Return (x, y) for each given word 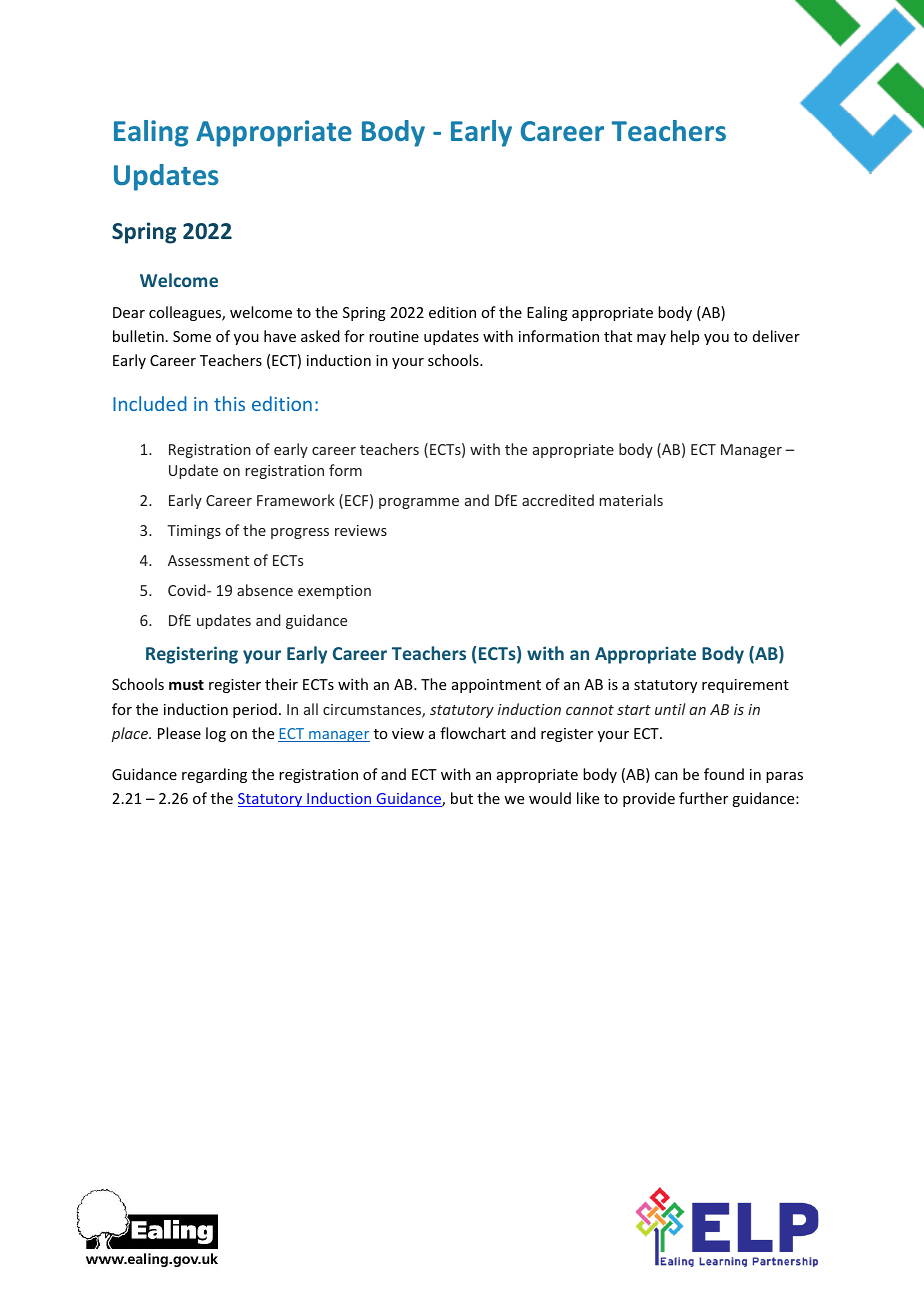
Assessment (208, 560)
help (685, 337)
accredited (558, 500)
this (229, 403)
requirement (745, 686)
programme (419, 503)
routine (394, 336)
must (186, 685)
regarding (214, 775)
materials (631, 500)
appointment (496, 686)
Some (192, 336)
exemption (334, 592)
